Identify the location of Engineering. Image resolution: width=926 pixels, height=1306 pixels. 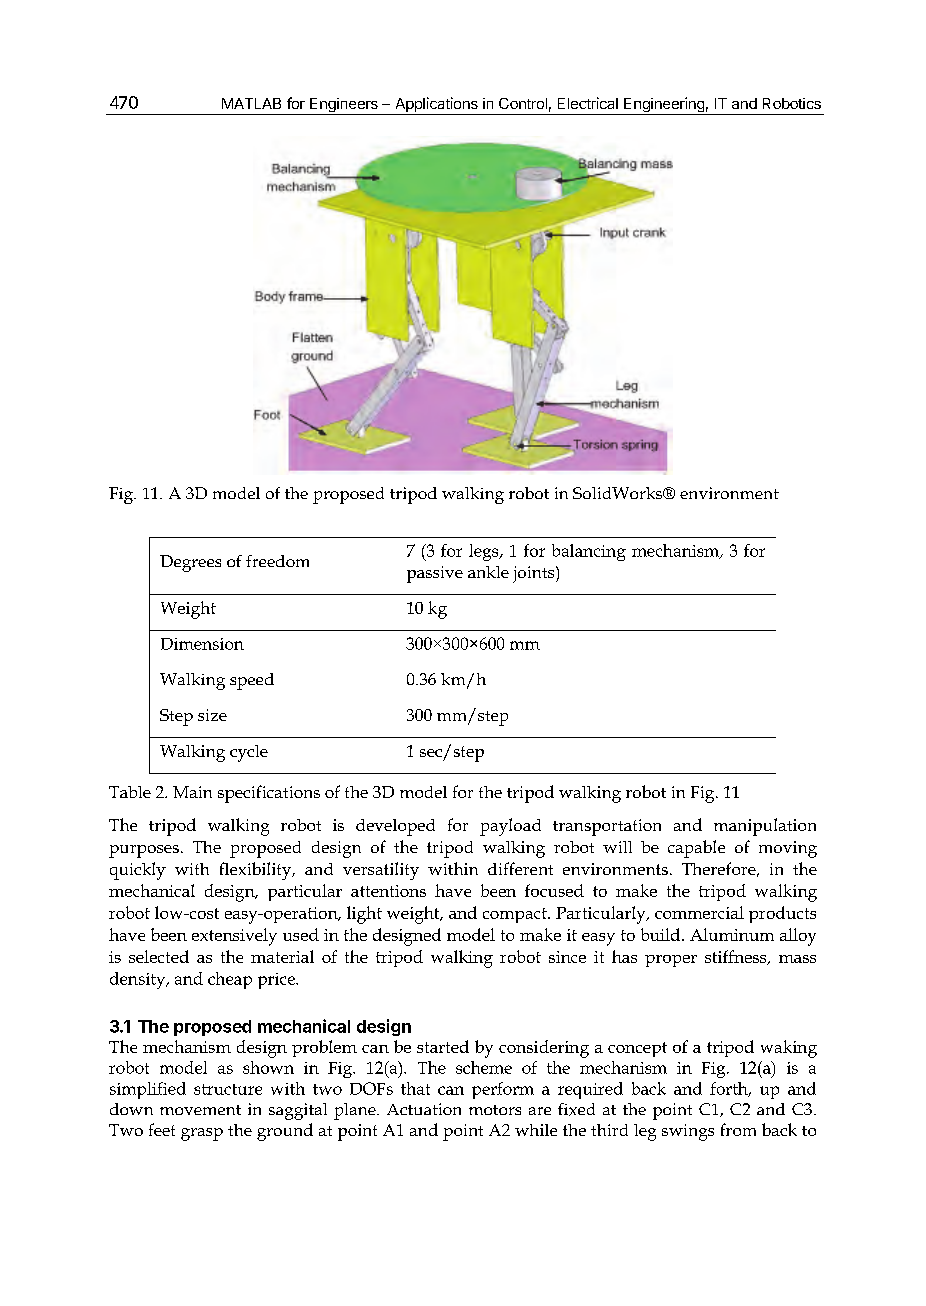
(664, 106).
